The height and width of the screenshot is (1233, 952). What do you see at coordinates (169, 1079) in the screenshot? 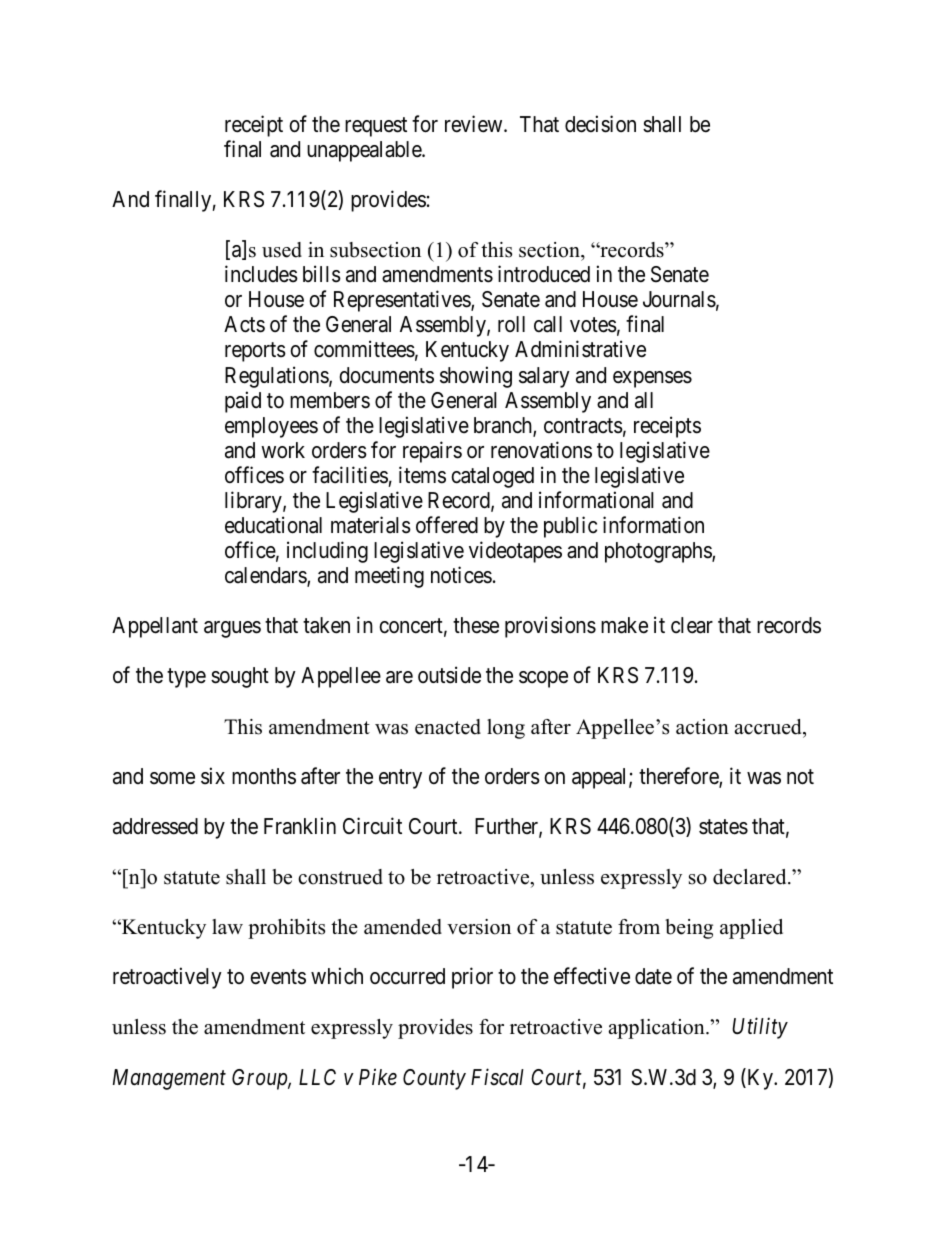
I see `Management` at bounding box center [169, 1079].
